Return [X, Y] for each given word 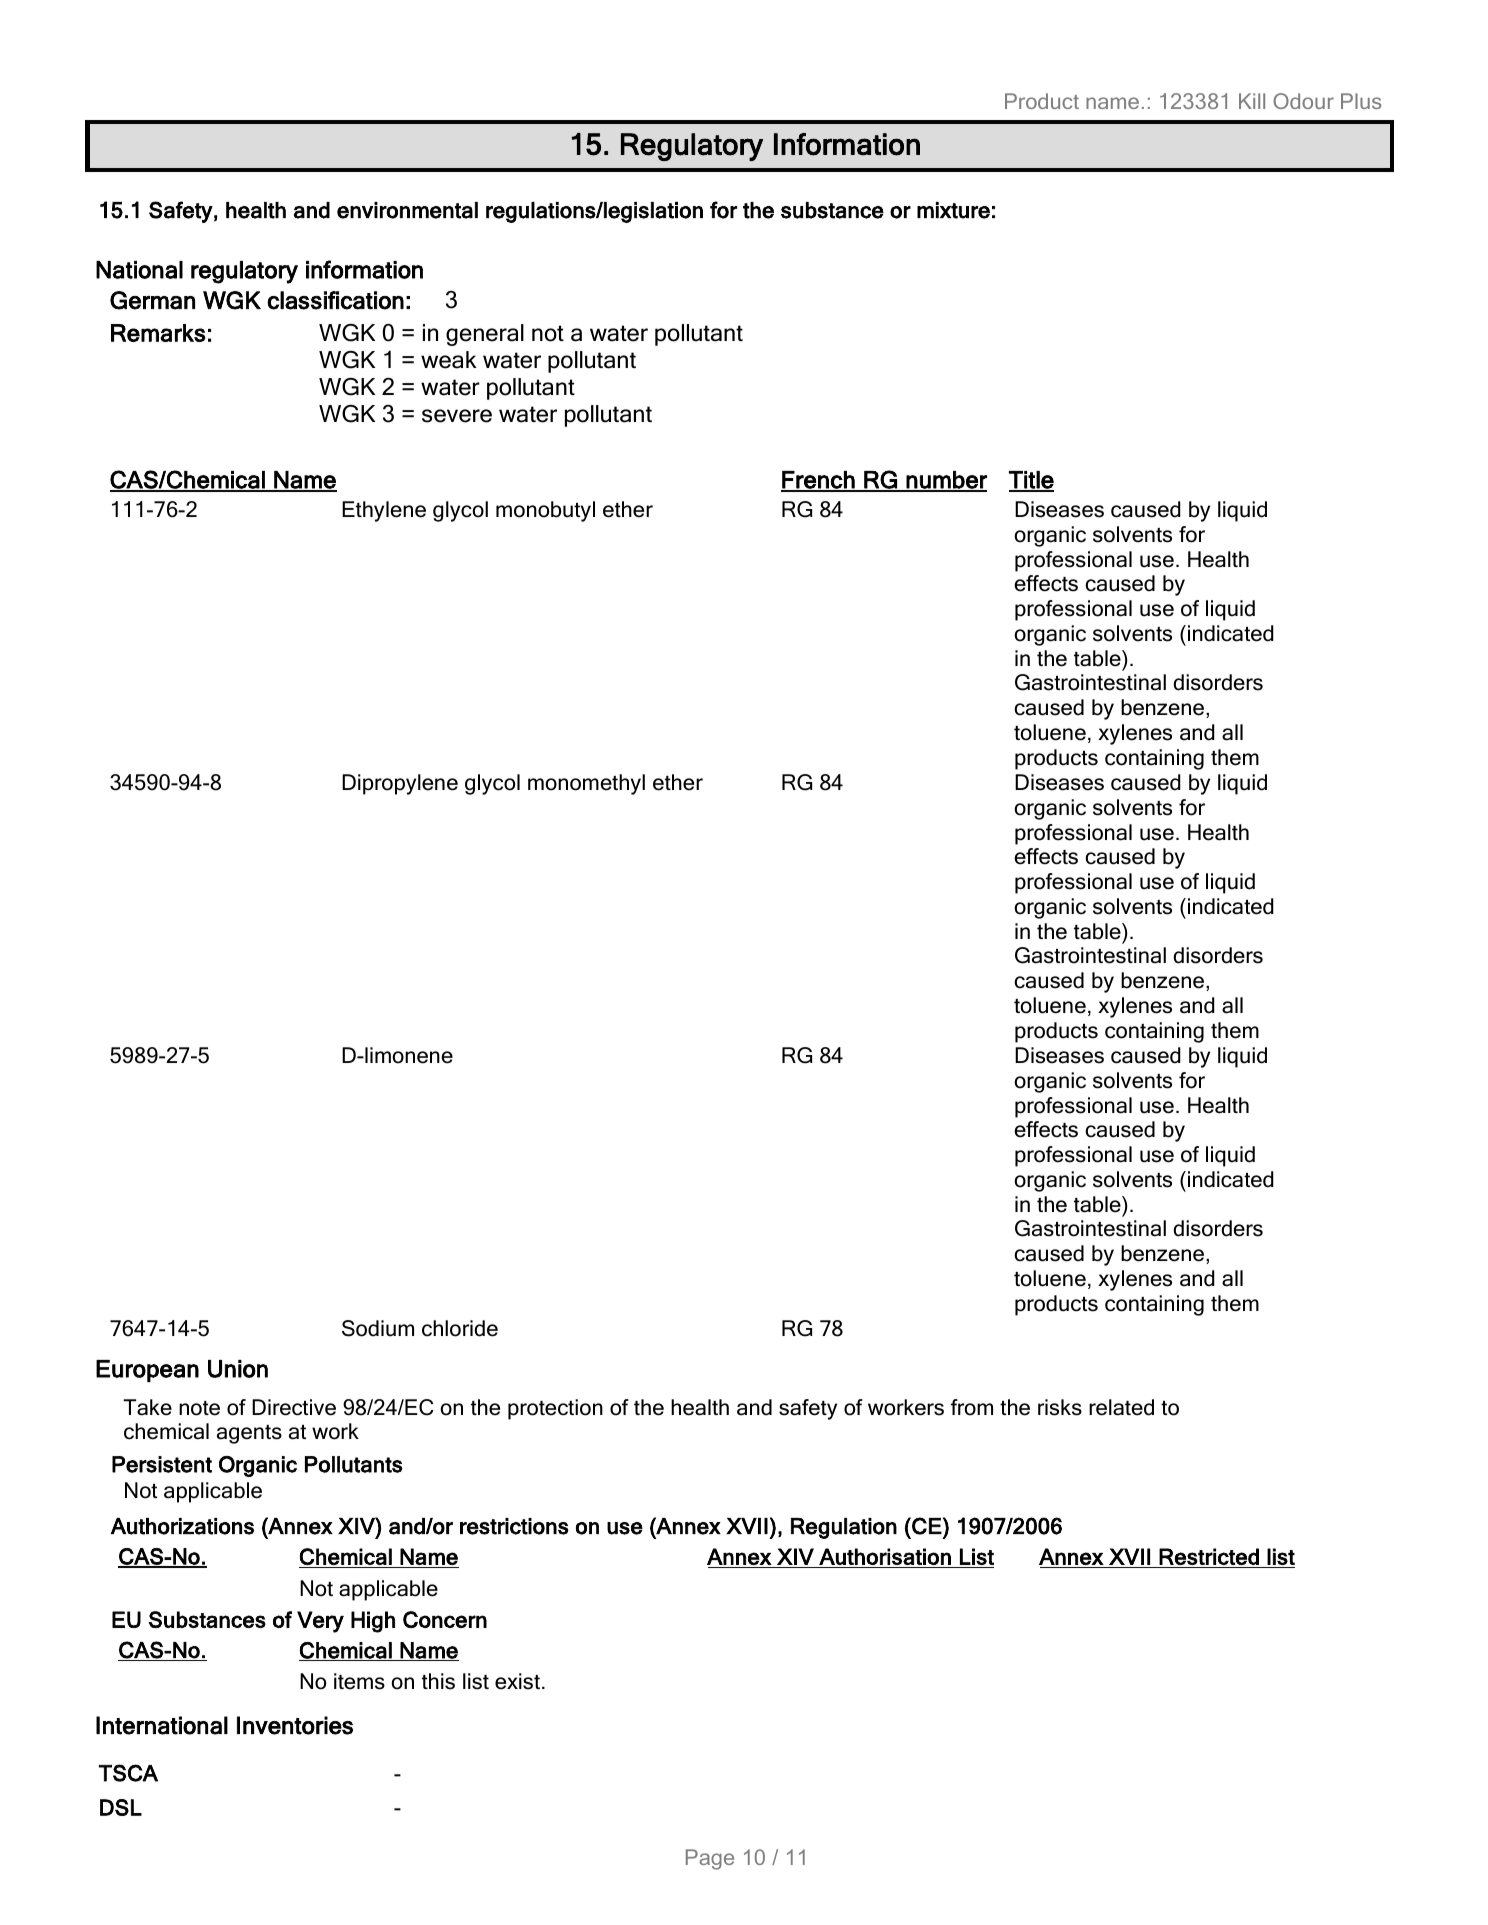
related [1121, 1407]
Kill [1252, 101]
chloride [460, 1328]
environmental [407, 210]
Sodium [378, 1328]
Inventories [295, 1725]
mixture [953, 210]
